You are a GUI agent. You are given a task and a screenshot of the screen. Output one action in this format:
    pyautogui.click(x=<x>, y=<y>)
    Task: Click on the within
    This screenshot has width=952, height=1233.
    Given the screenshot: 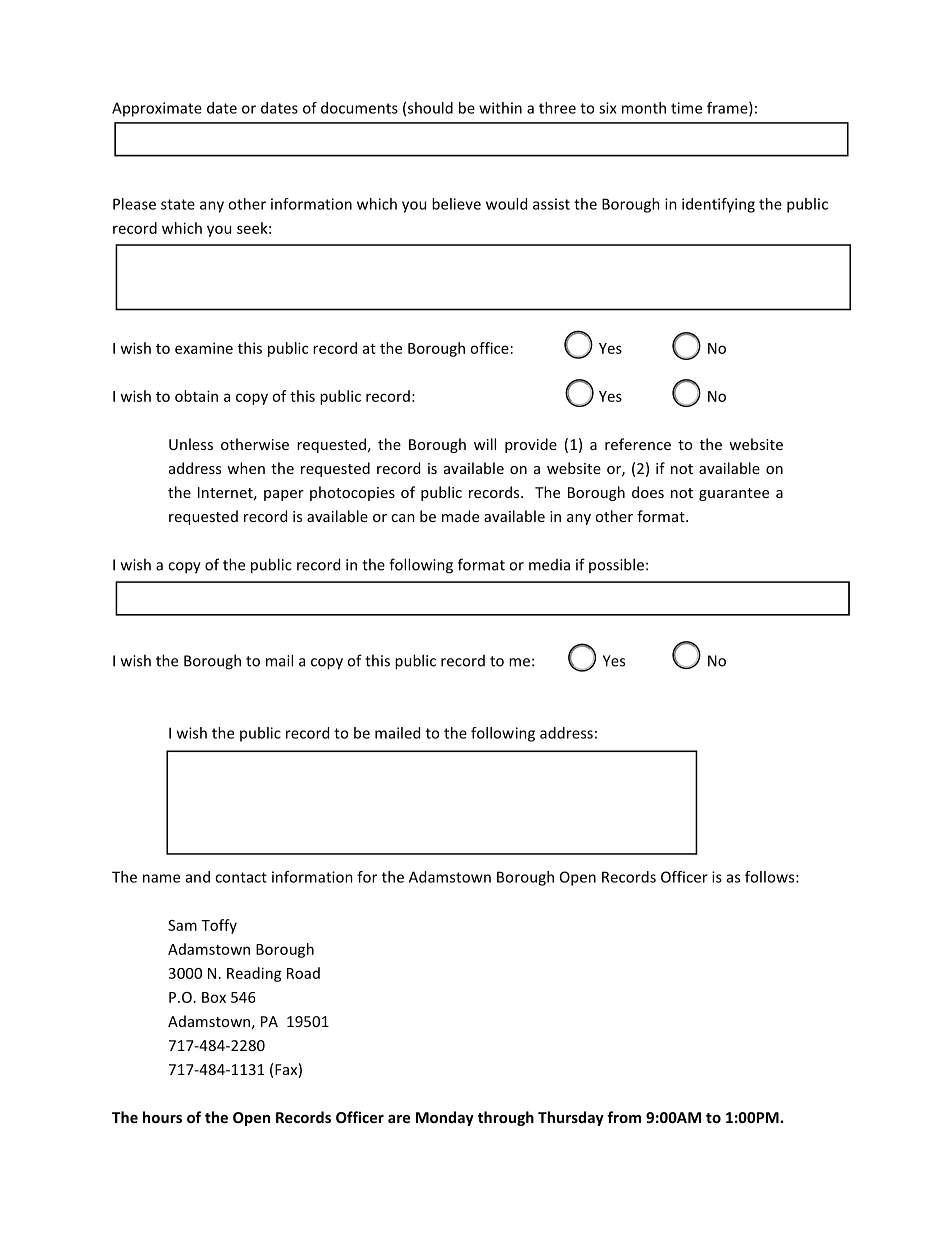 What is the action you would take?
    pyautogui.click(x=500, y=108)
